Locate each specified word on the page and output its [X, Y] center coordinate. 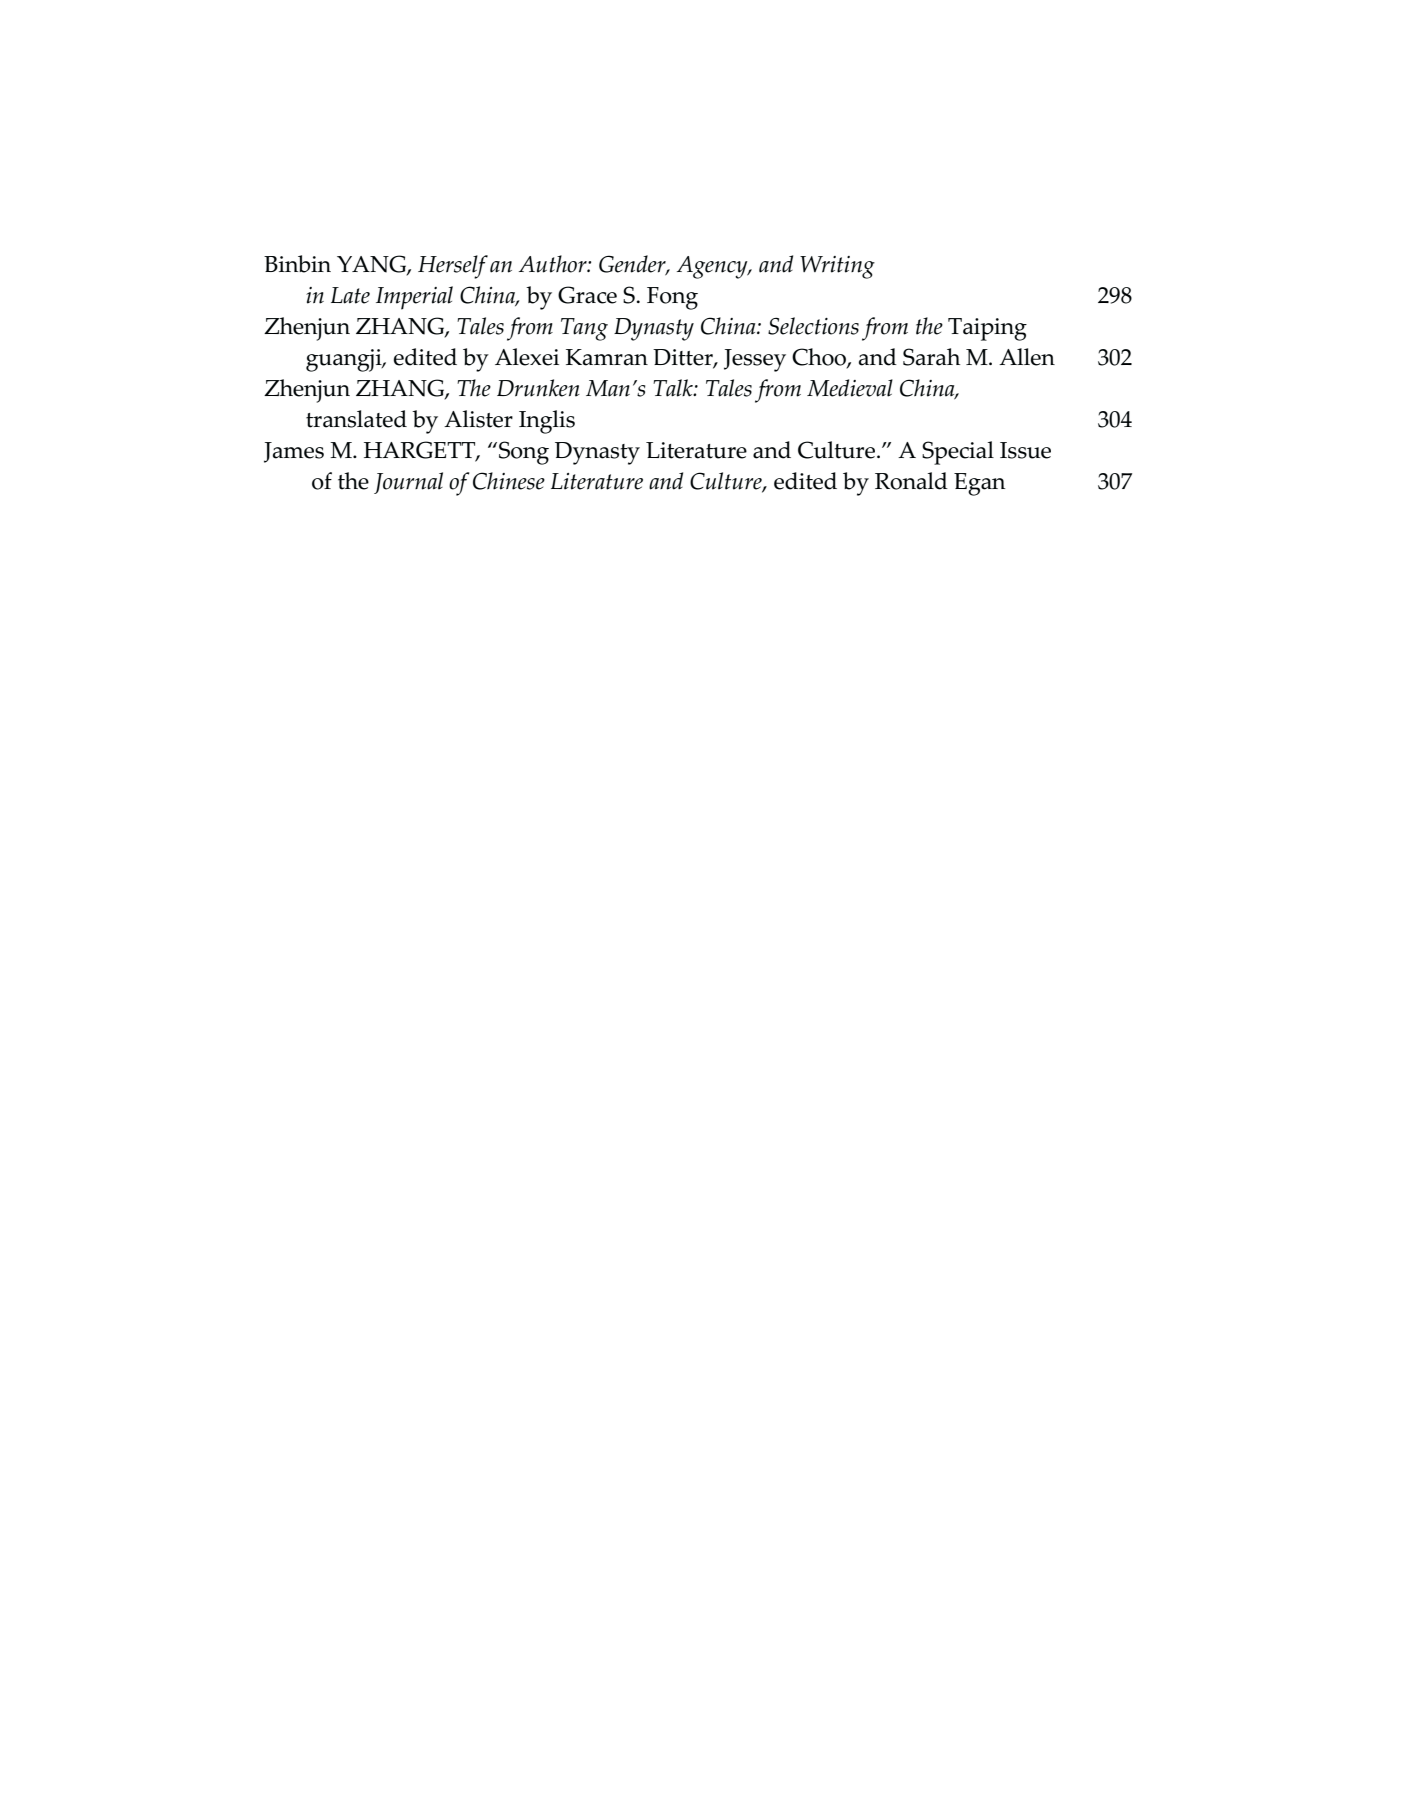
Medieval [850, 388]
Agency [713, 267]
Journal [408, 483]
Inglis [547, 422]
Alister [478, 419]
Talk [674, 388]
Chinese [509, 481]
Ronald [911, 481]
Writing [837, 267]
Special [958, 453]
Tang [584, 329]
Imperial [414, 298]
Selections [813, 326]
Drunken [538, 388]
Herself [453, 267]
